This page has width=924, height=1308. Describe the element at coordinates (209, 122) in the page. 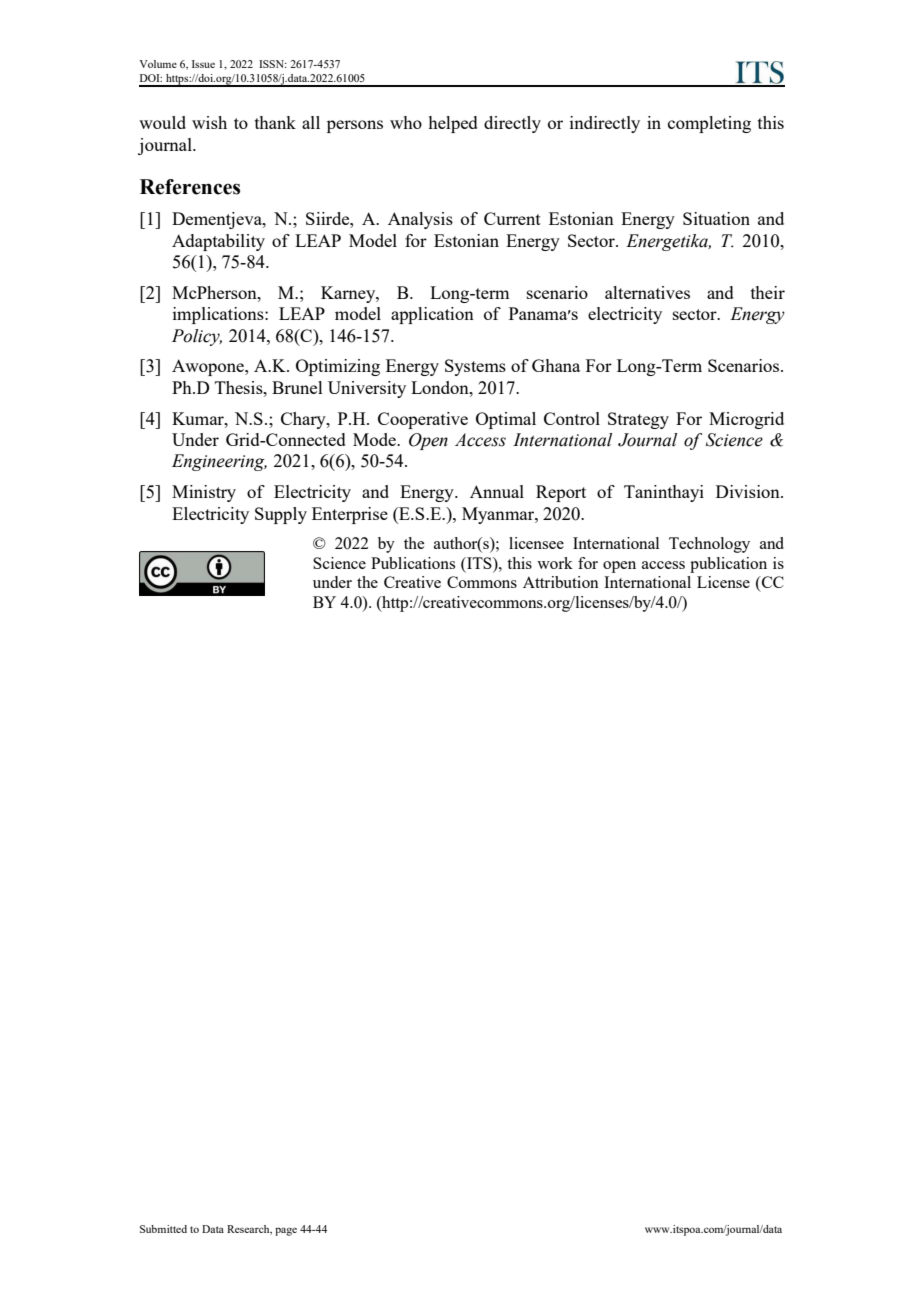

I see `wish` at that location.
